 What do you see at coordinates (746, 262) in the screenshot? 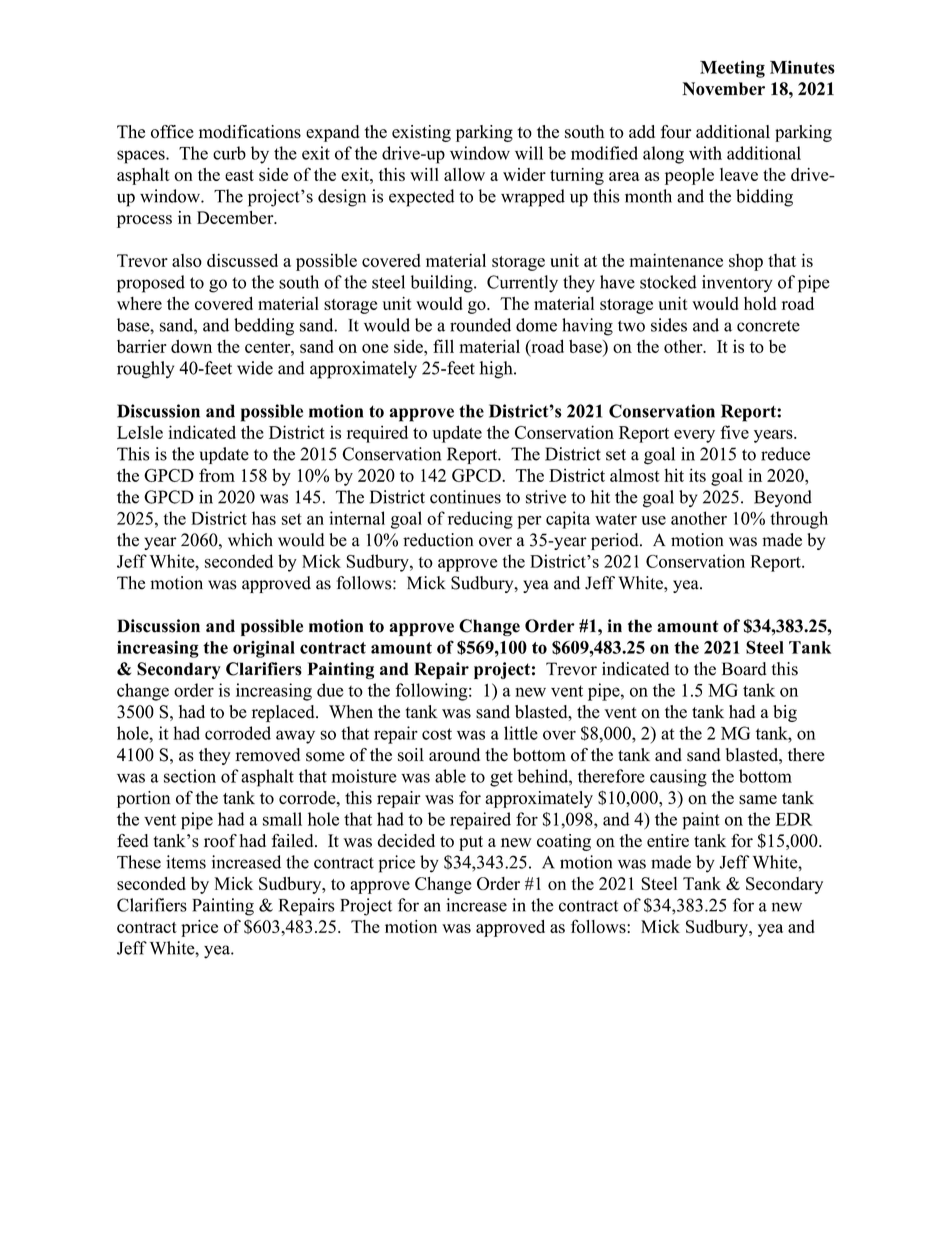
I see `shop` at bounding box center [746, 262].
